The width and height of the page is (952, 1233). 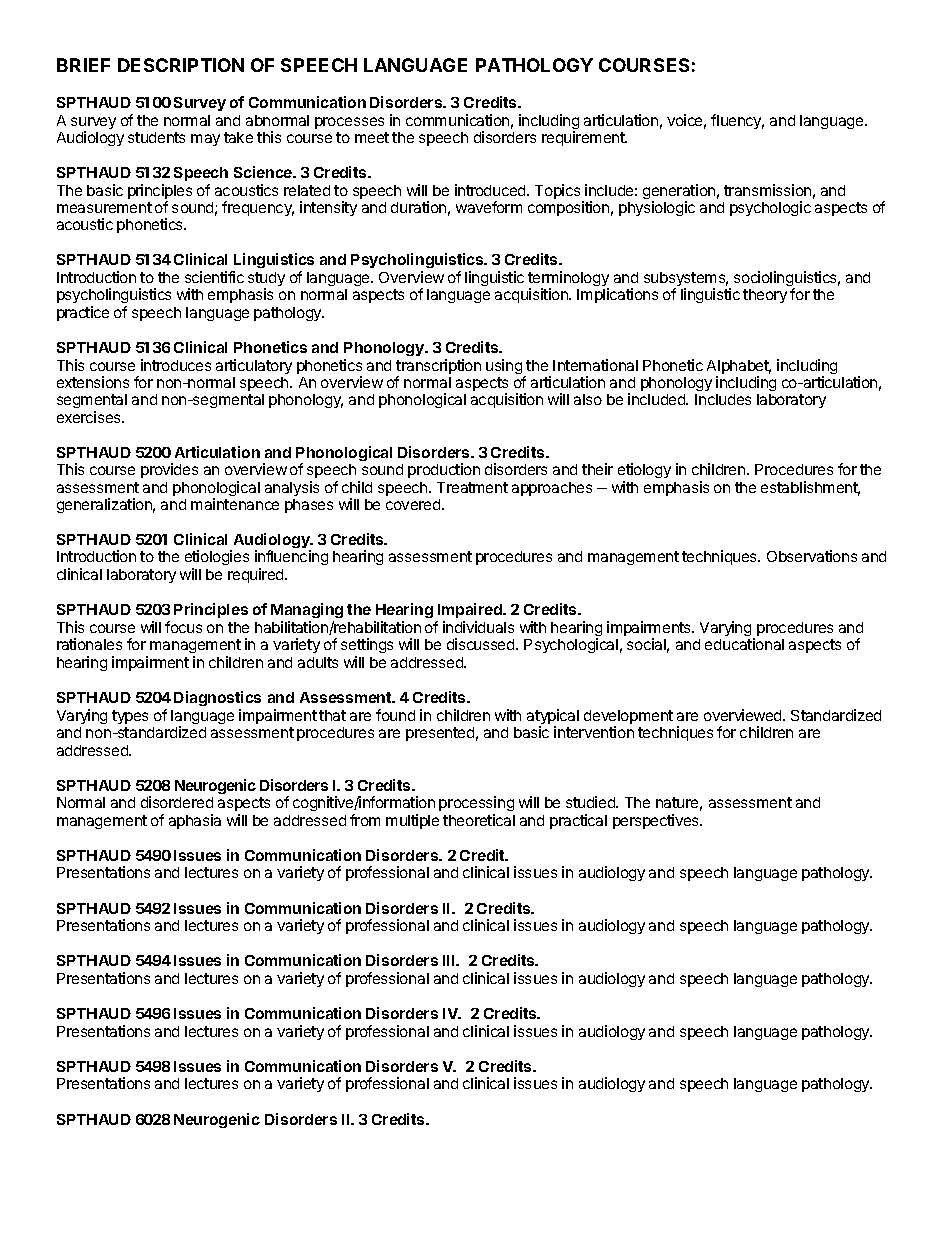 What do you see at coordinates (737, 121) in the page?
I see `fluency` at bounding box center [737, 121].
